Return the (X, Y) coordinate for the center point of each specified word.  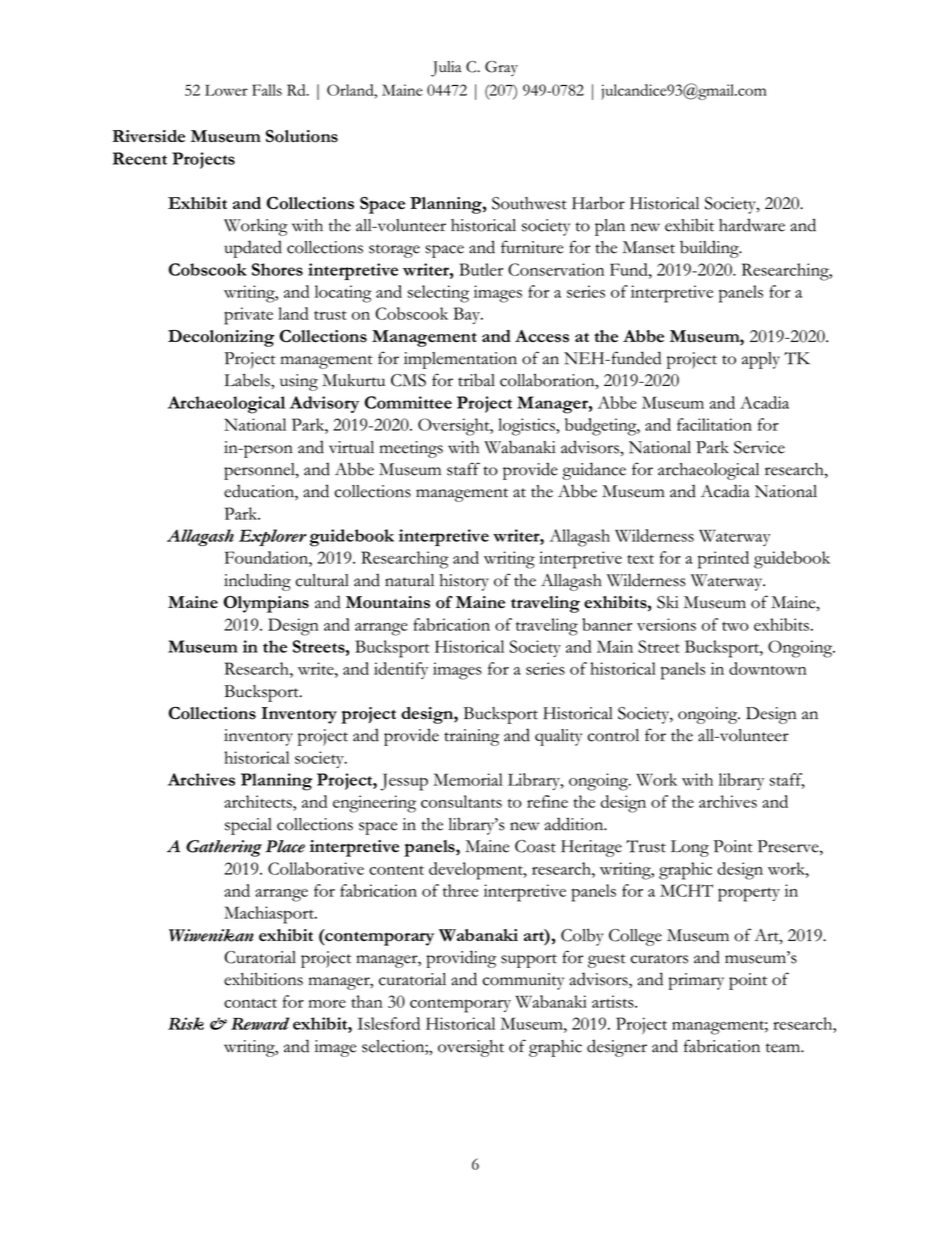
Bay (468, 315)
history (464, 582)
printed (723, 560)
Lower (226, 90)
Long (690, 848)
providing (461, 959)
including (257, 582)
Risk (186, 1023)
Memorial (468, 779)
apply (761, 360)
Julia (446, 69)
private (248, 316)
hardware (752, 225)
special (248, 826)
